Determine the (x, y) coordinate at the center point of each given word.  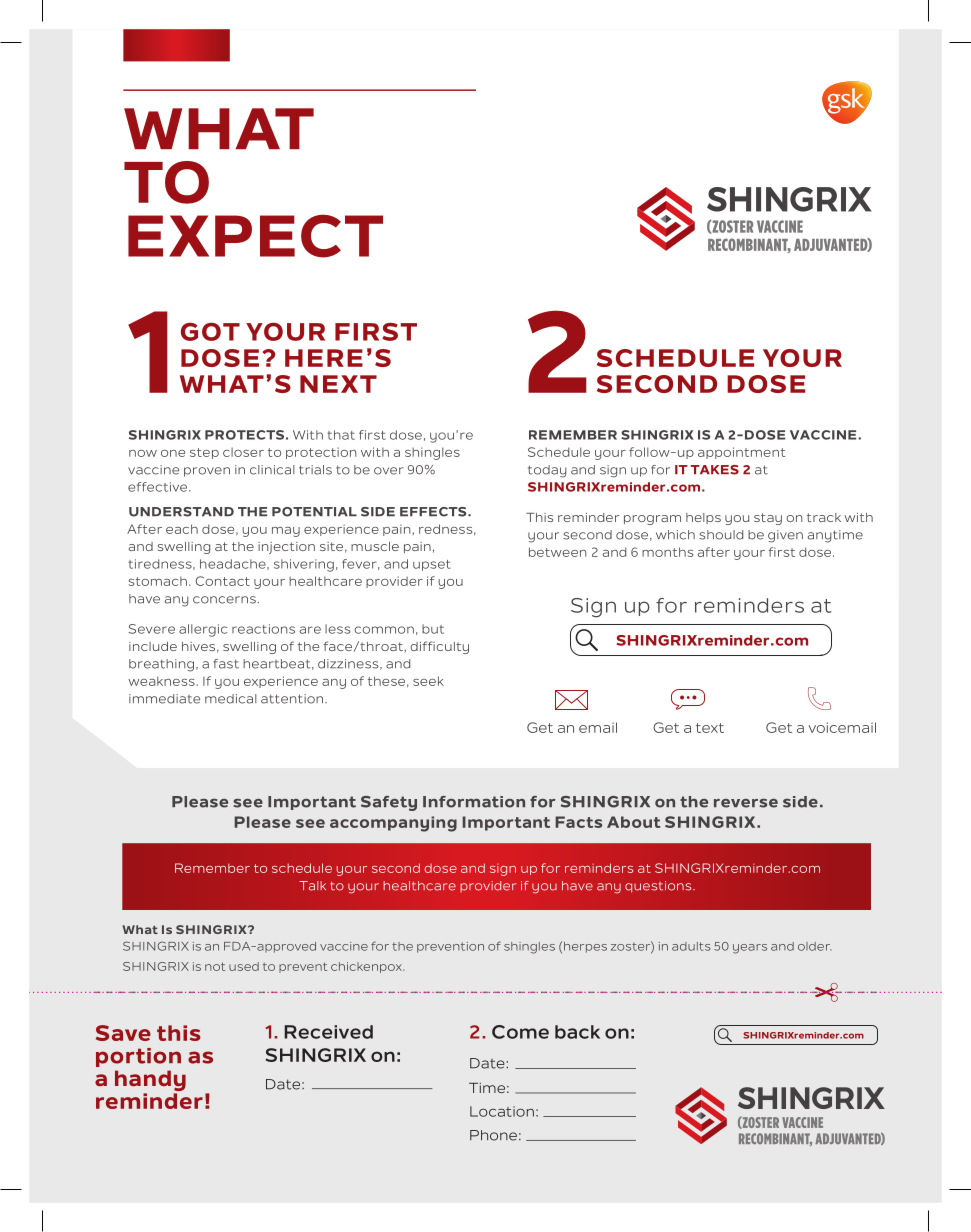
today (547, 471)
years (750, 949)
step (204, 453)
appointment (742, 453)
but (433, 629)
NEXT (338, 384)
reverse (746, 803)
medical (231, 699)
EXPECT (255, 236)
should (721, 535)
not (215, 966)
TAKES (715, 470)
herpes (585, 947)
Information (474, 802)
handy (150, 1082)
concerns (225, 600)
